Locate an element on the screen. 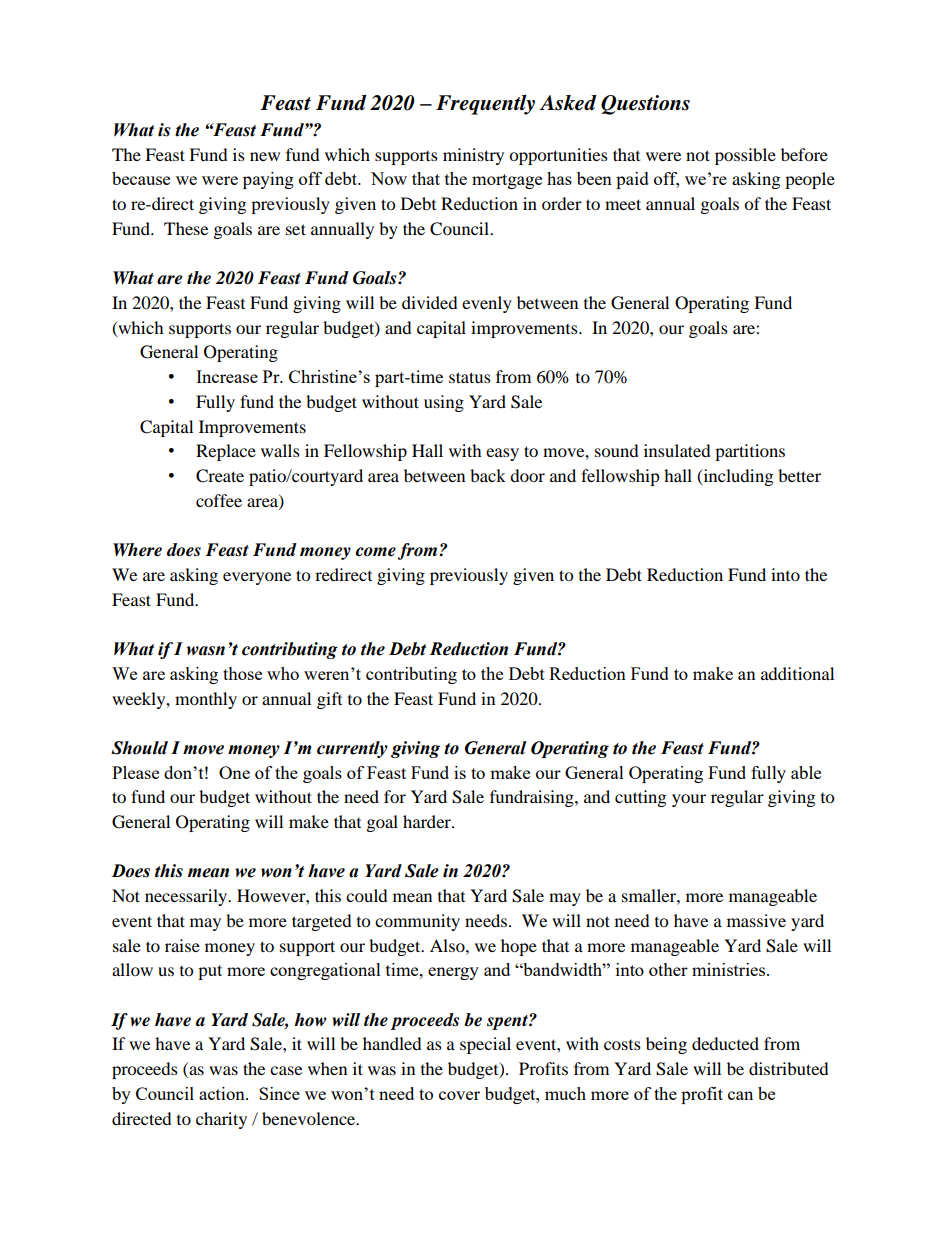  new is located at coordinates (265, 156).
